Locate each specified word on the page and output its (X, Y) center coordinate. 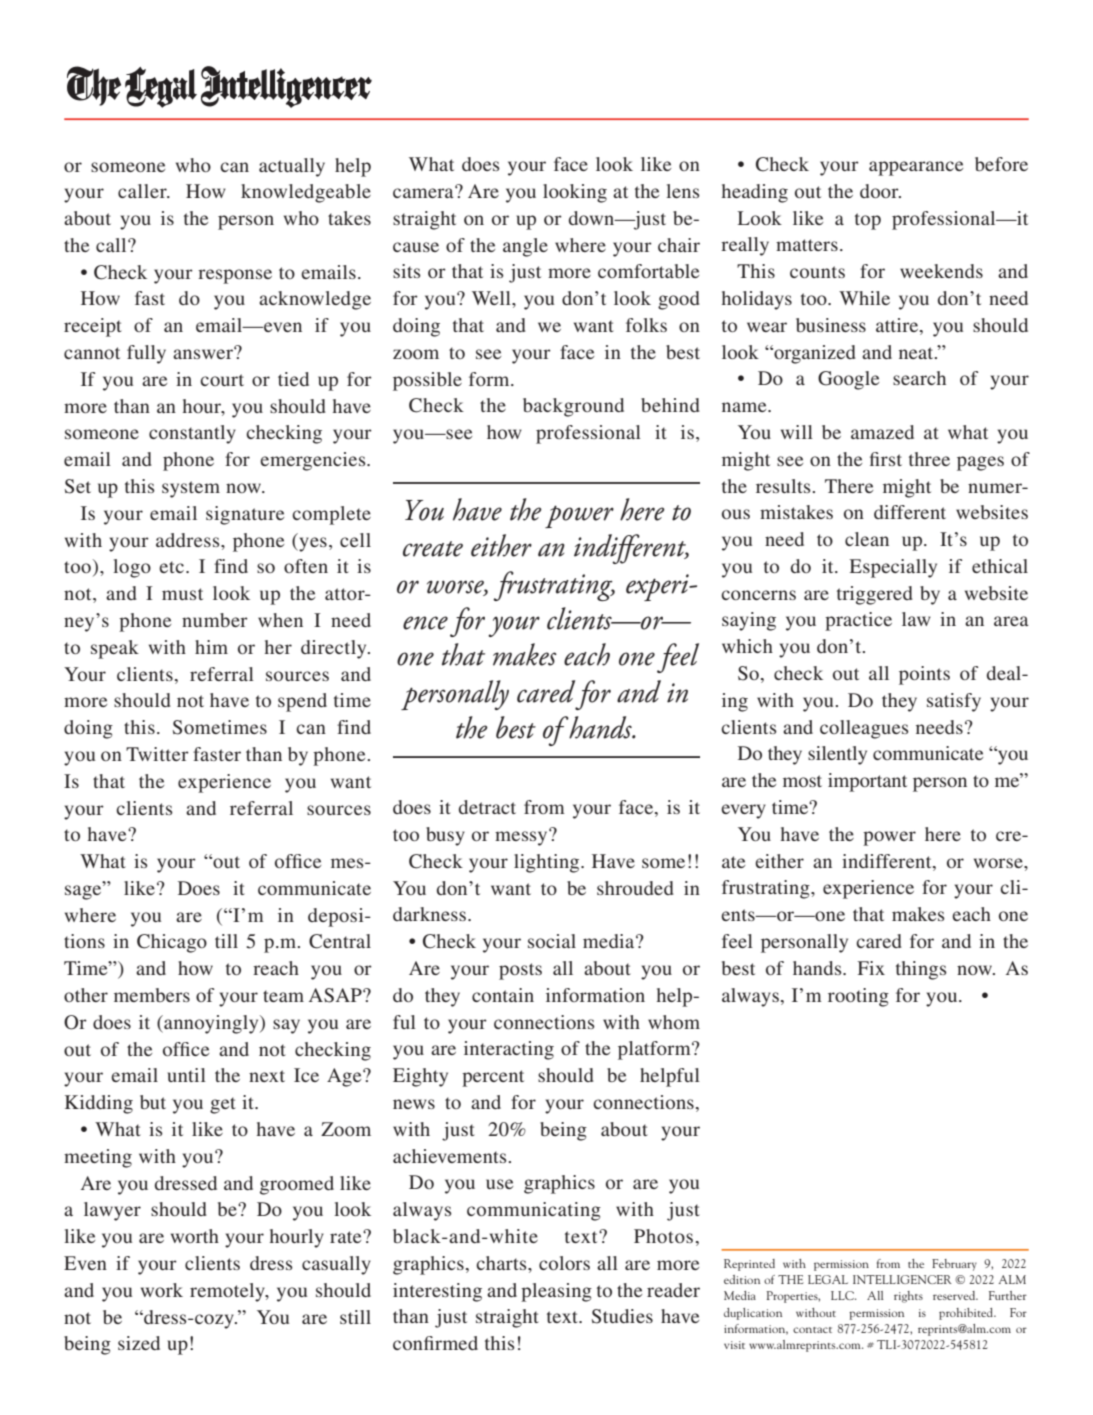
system (191, 489)
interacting (509, 1050)
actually (292, 167)
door (880, 191)
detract (487, 807)
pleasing (556, 1292)
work (162, 1290)
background (573, 407)
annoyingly (211, 1024)
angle (525, 247)
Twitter (157, 754)
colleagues (864, 729)
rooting (858, 997)
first (886, 459)
